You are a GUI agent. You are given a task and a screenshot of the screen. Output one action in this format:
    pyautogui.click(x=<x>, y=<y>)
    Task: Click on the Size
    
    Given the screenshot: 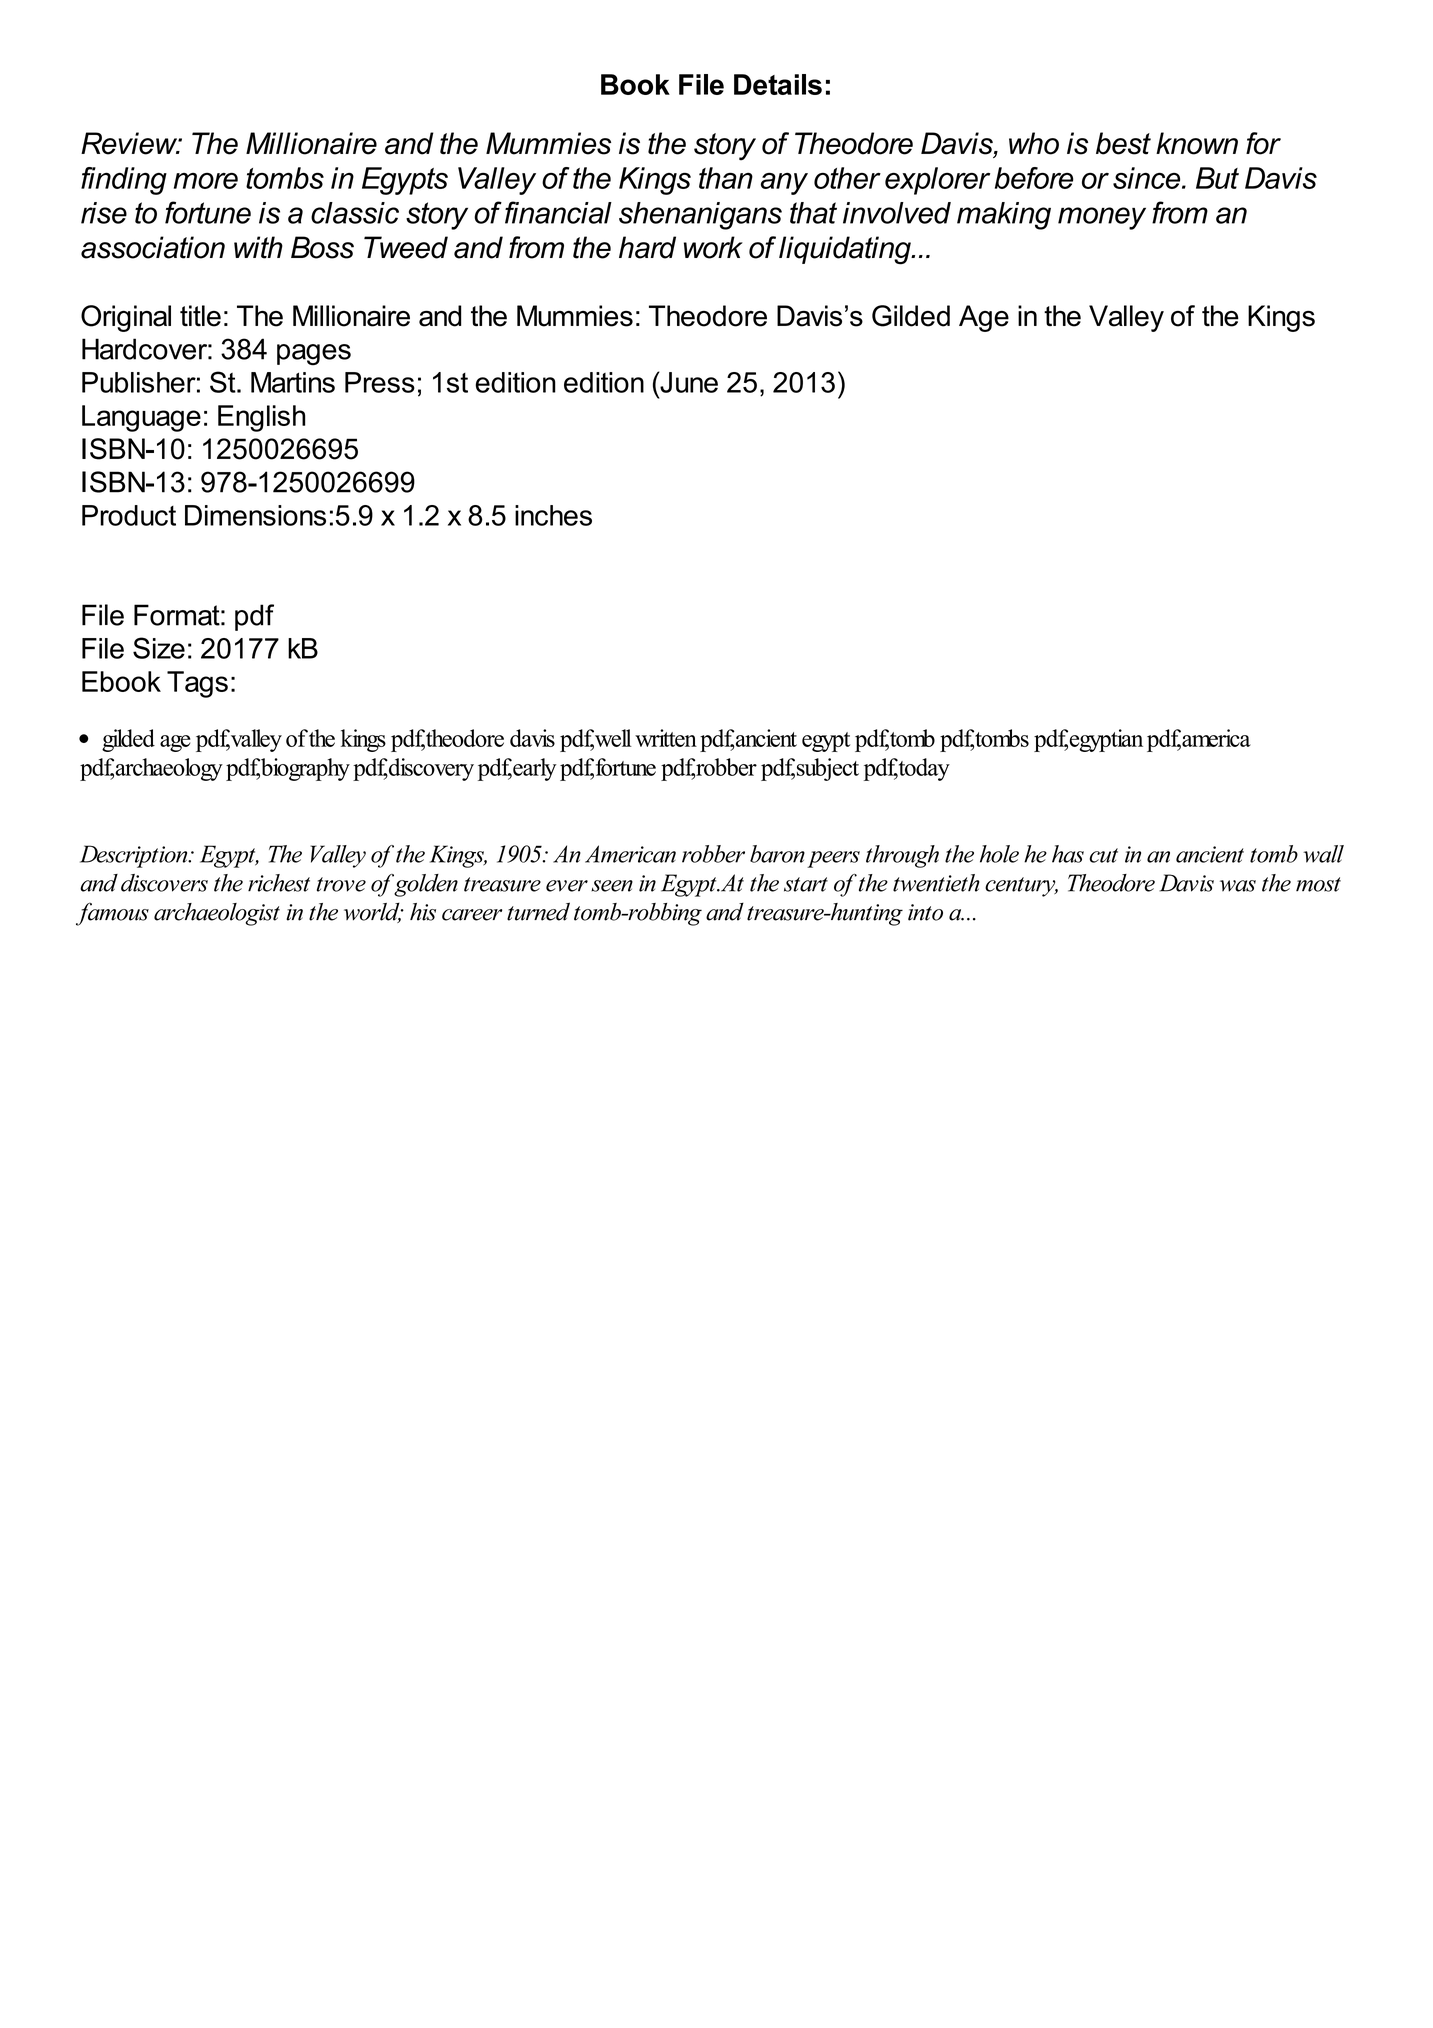 What is the action you would take?
    pyautogui.click(x=159, y=648)
